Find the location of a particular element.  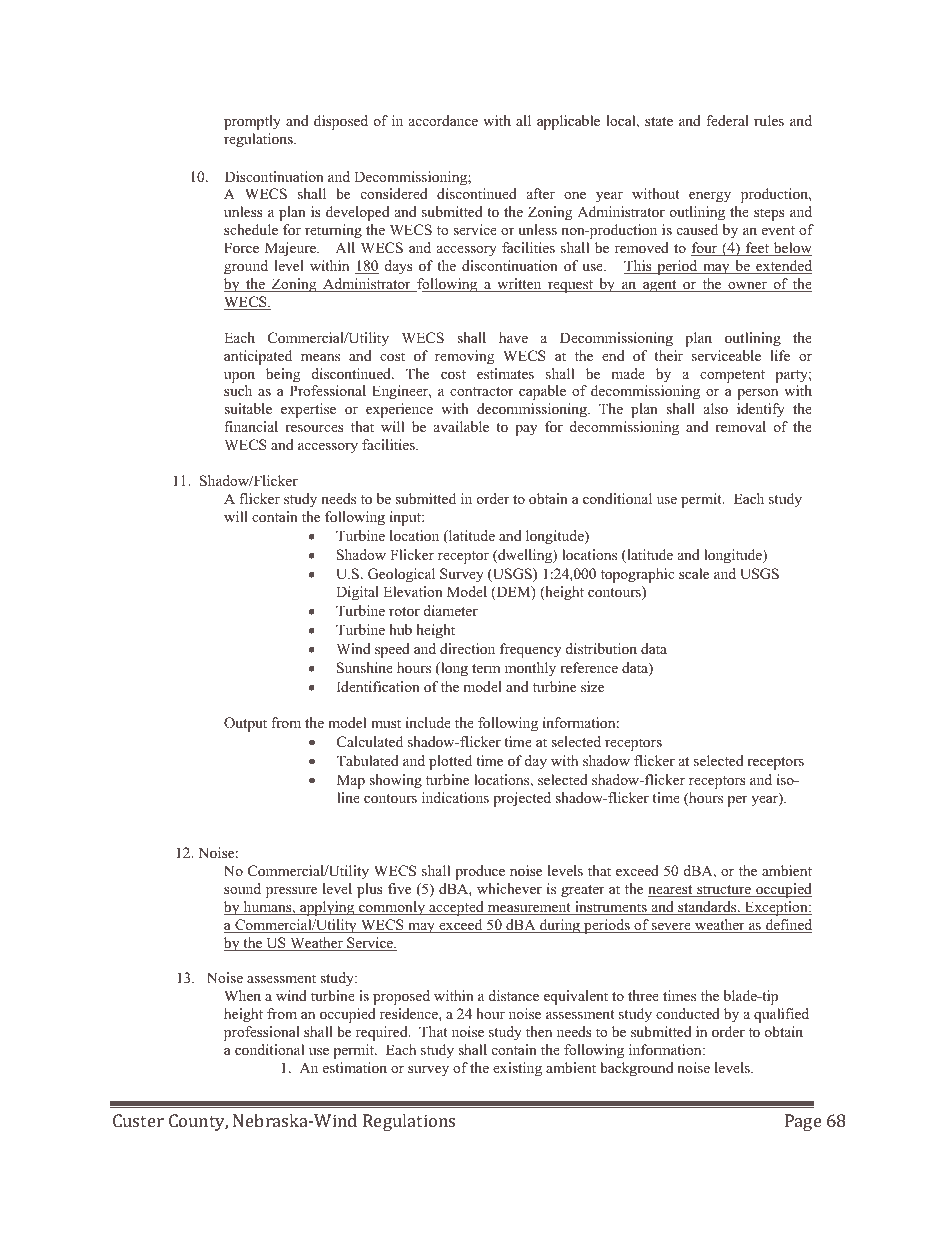

accordance is located at coordinates (443, 120).
